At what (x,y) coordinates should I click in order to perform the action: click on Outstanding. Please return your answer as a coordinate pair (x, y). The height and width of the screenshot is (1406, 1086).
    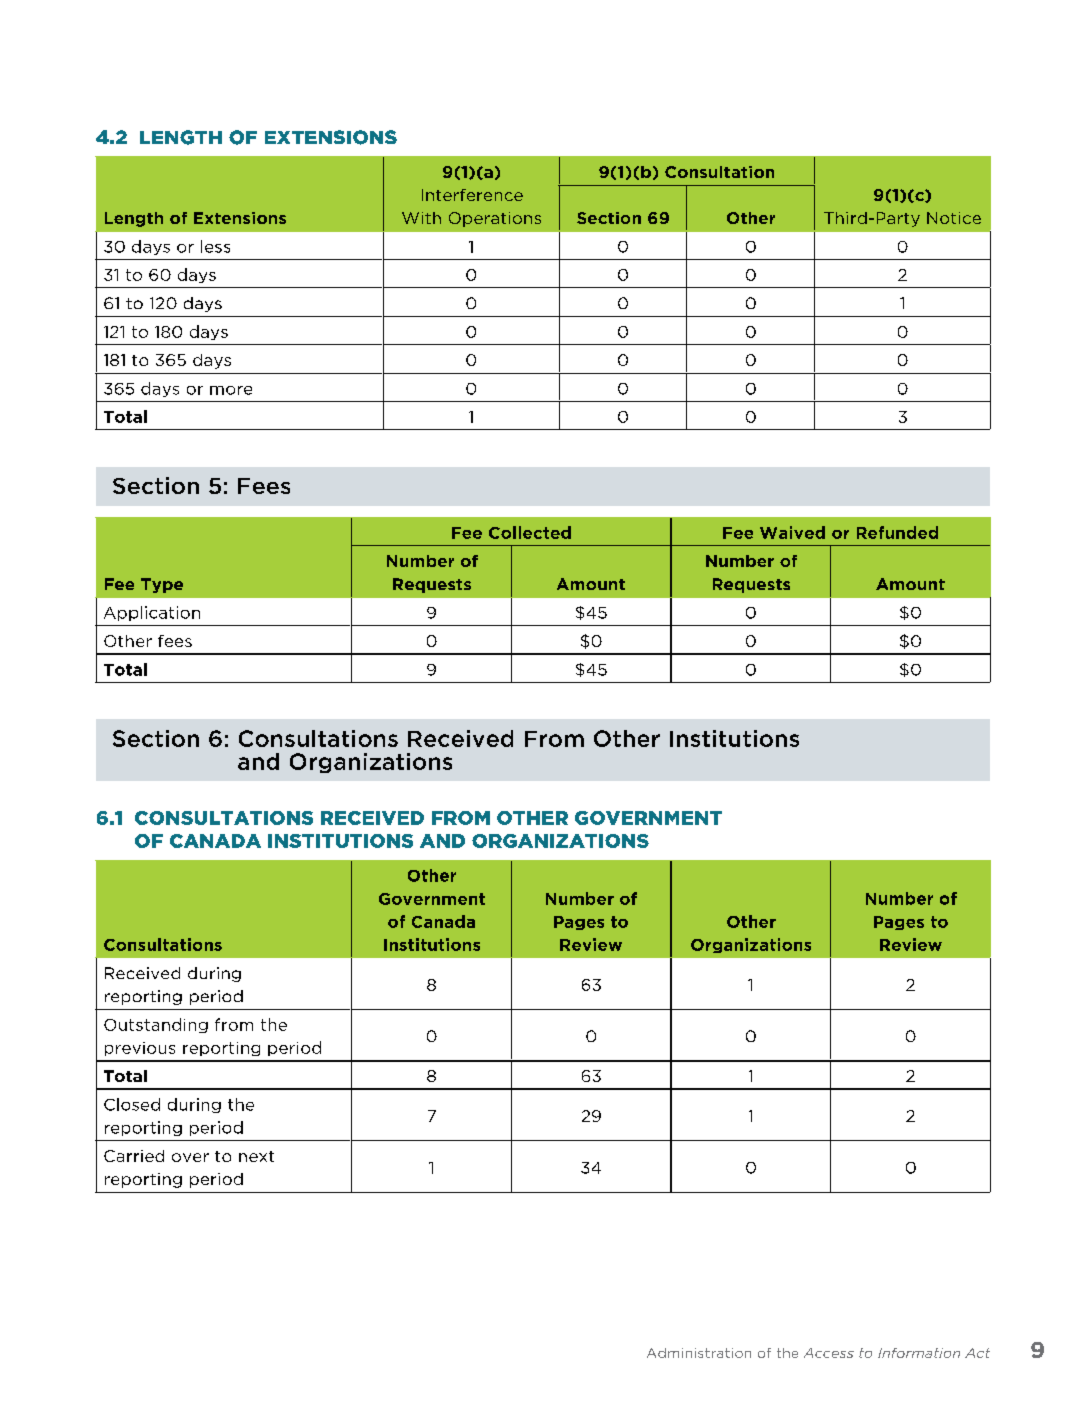
    Looking at the image, I should click on (156, 1025).
